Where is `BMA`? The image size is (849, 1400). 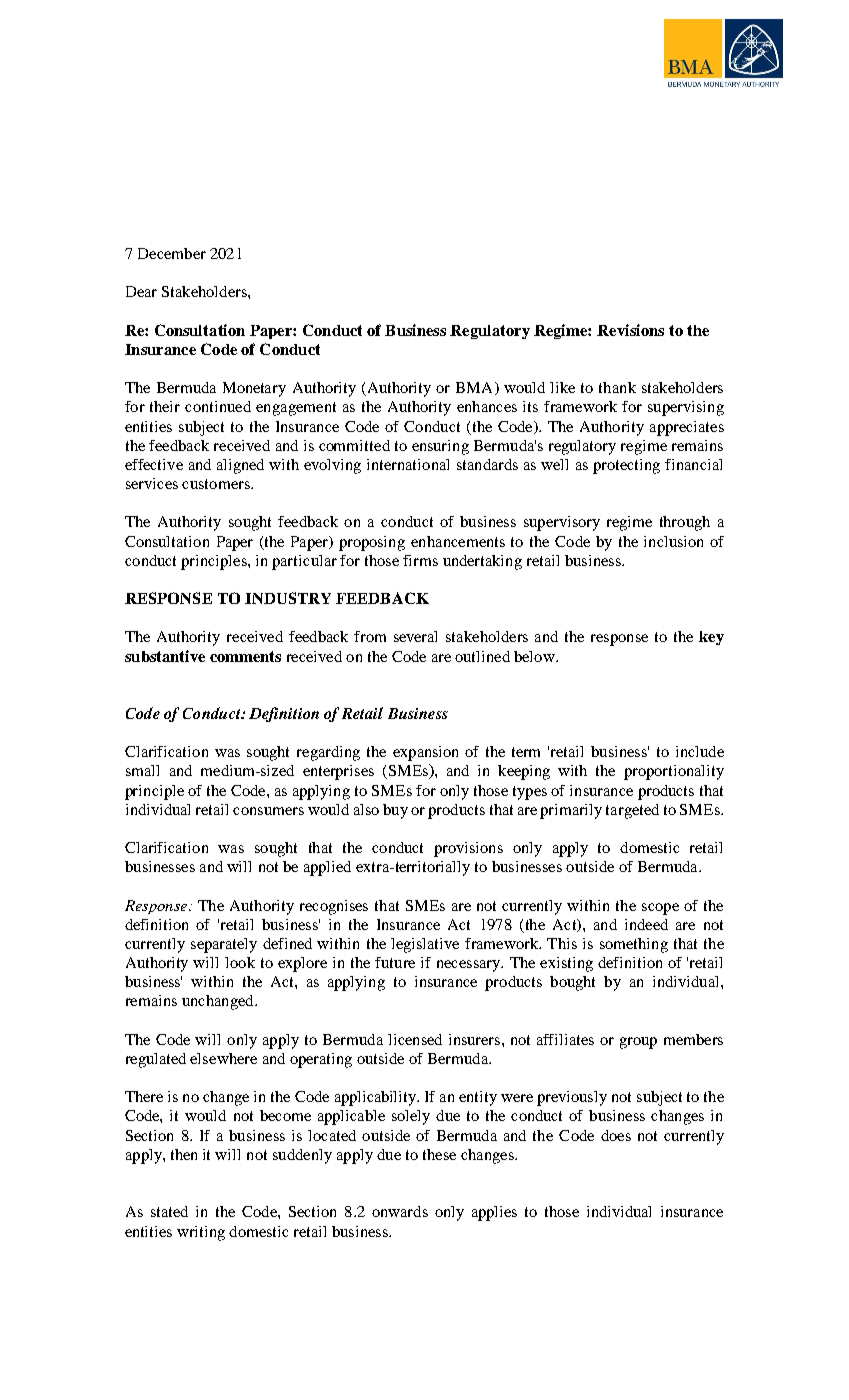 BMA is located at coordinates (476, 388).
